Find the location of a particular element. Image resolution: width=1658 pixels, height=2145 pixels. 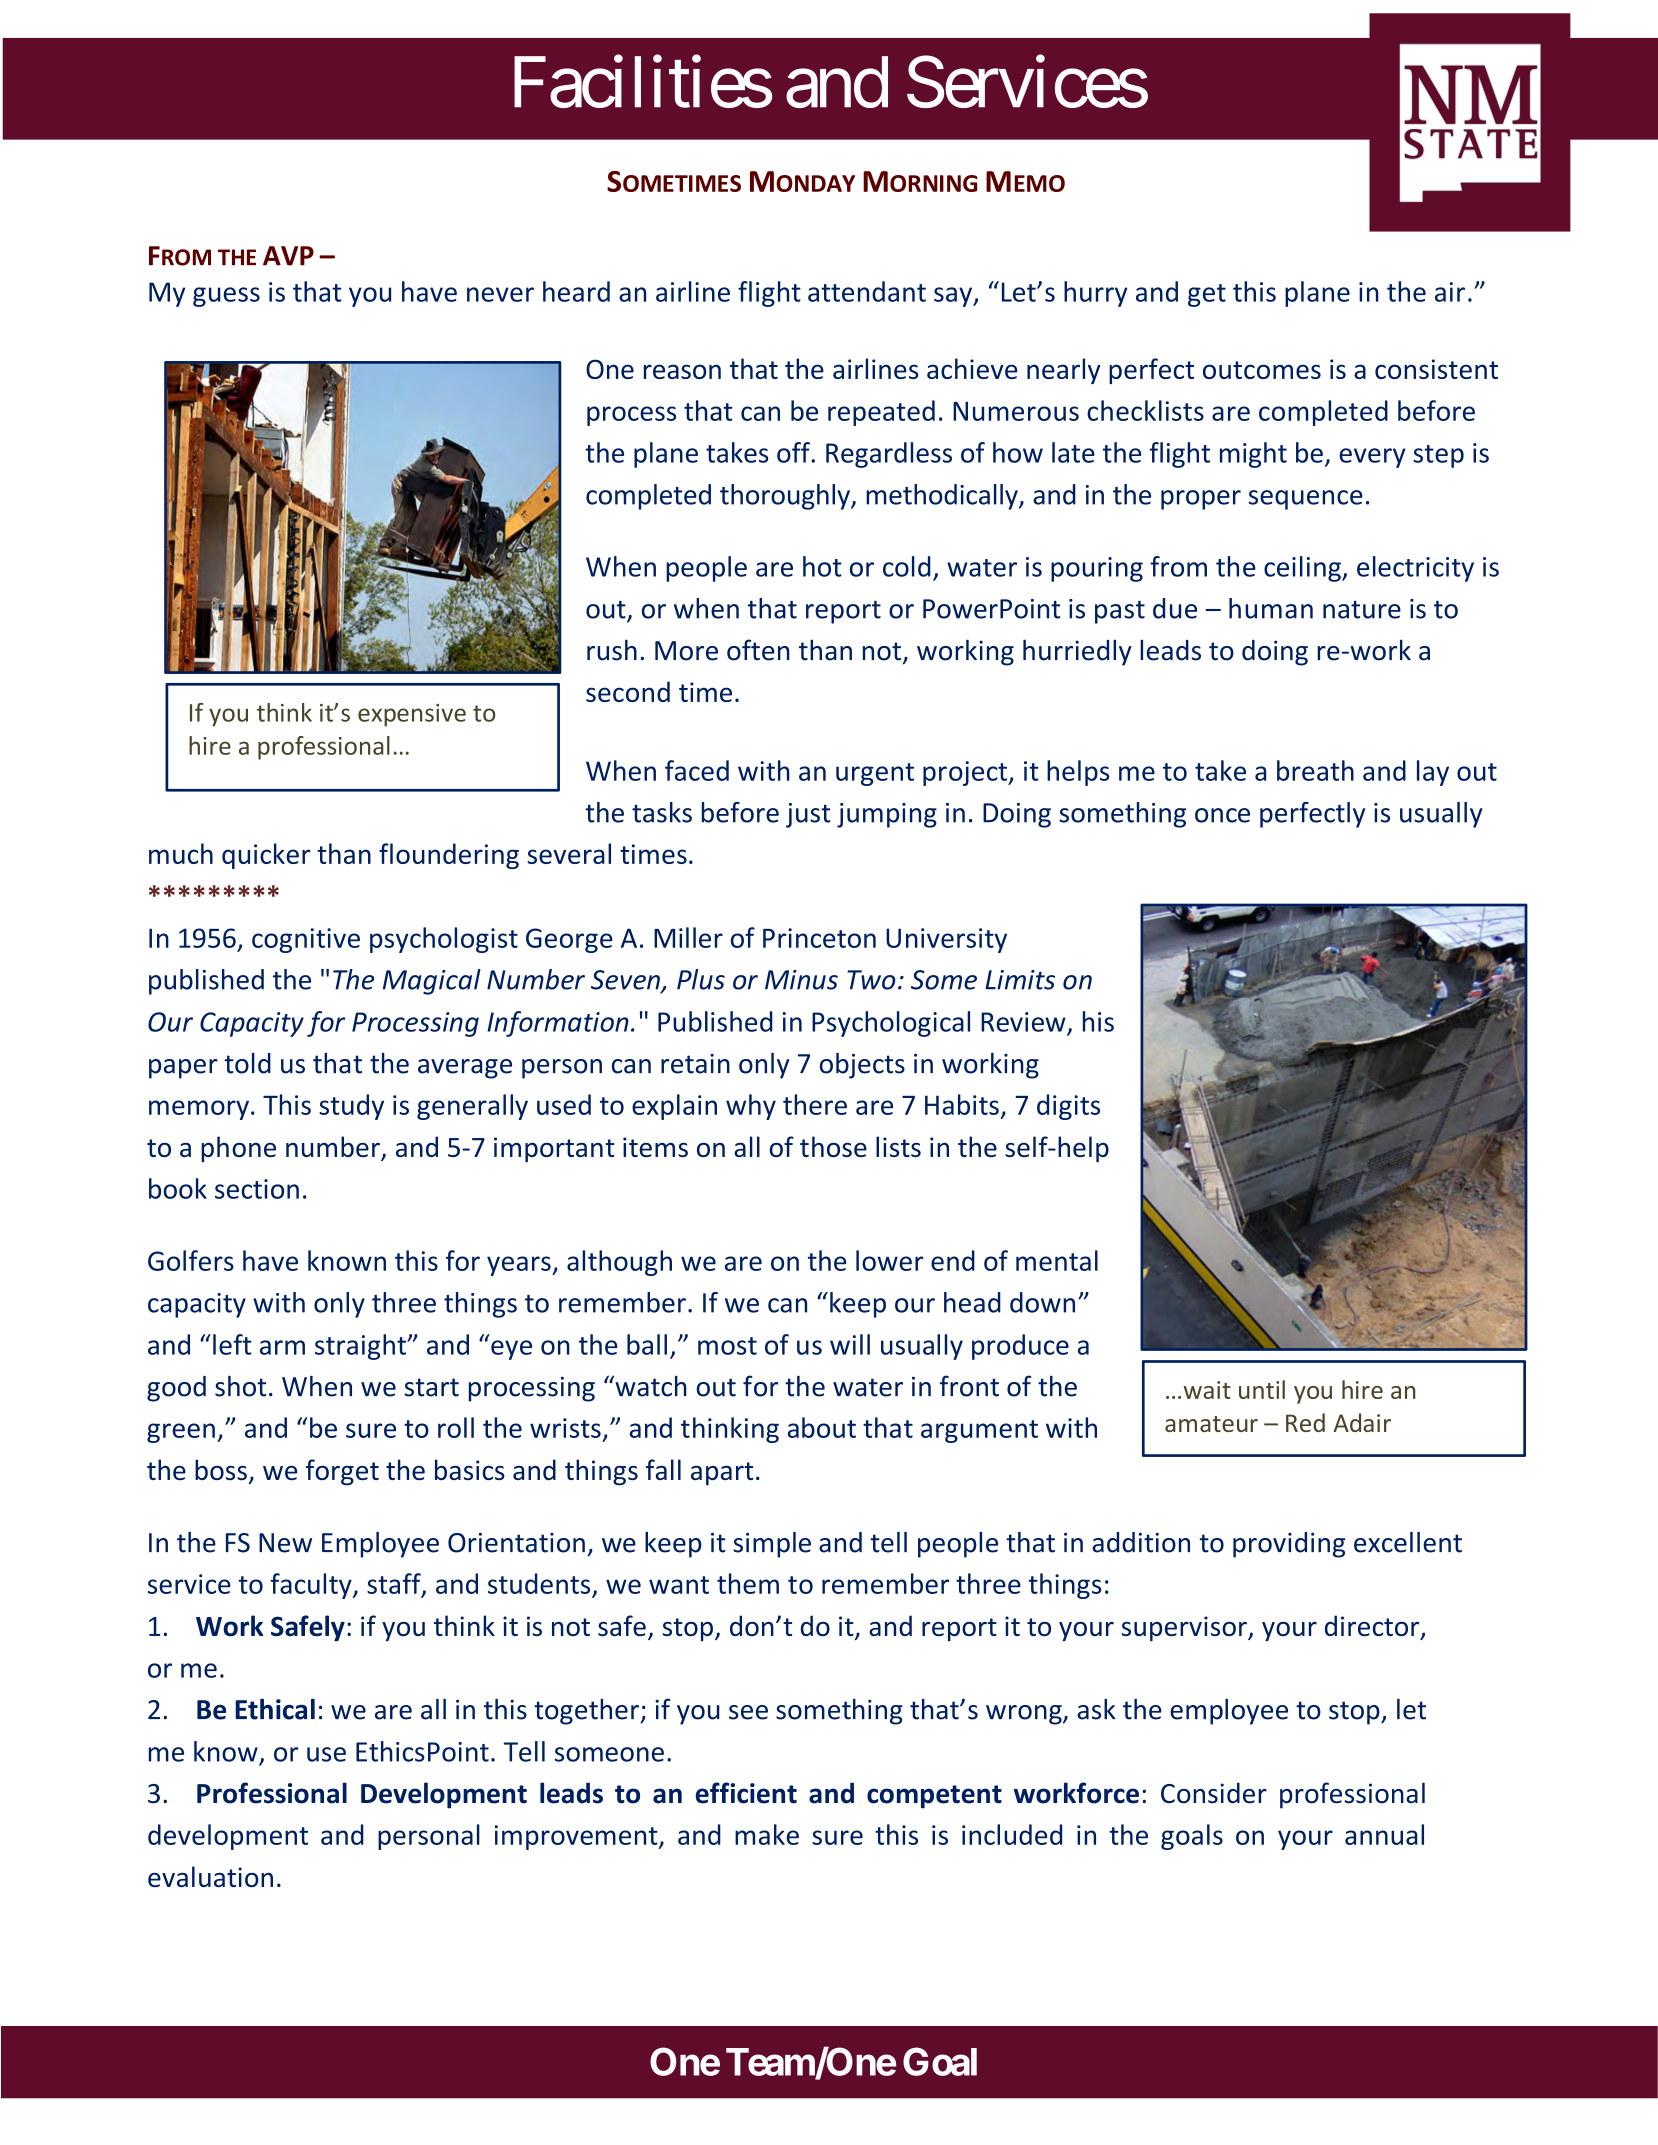

attendant is located at coordinates (867, 291).
